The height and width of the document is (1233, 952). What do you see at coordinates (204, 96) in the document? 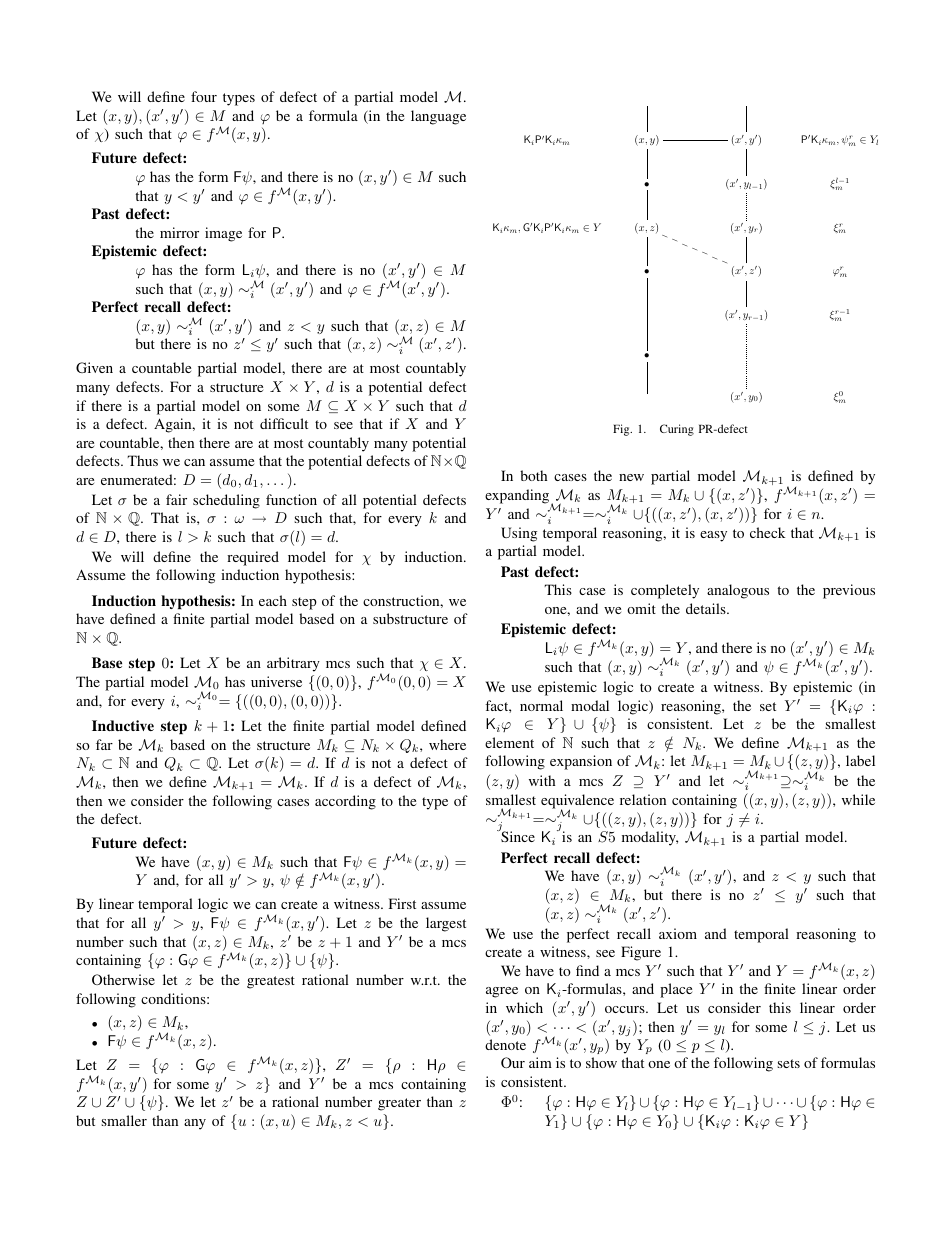
I see `four` at bounding box center [204, 96].
